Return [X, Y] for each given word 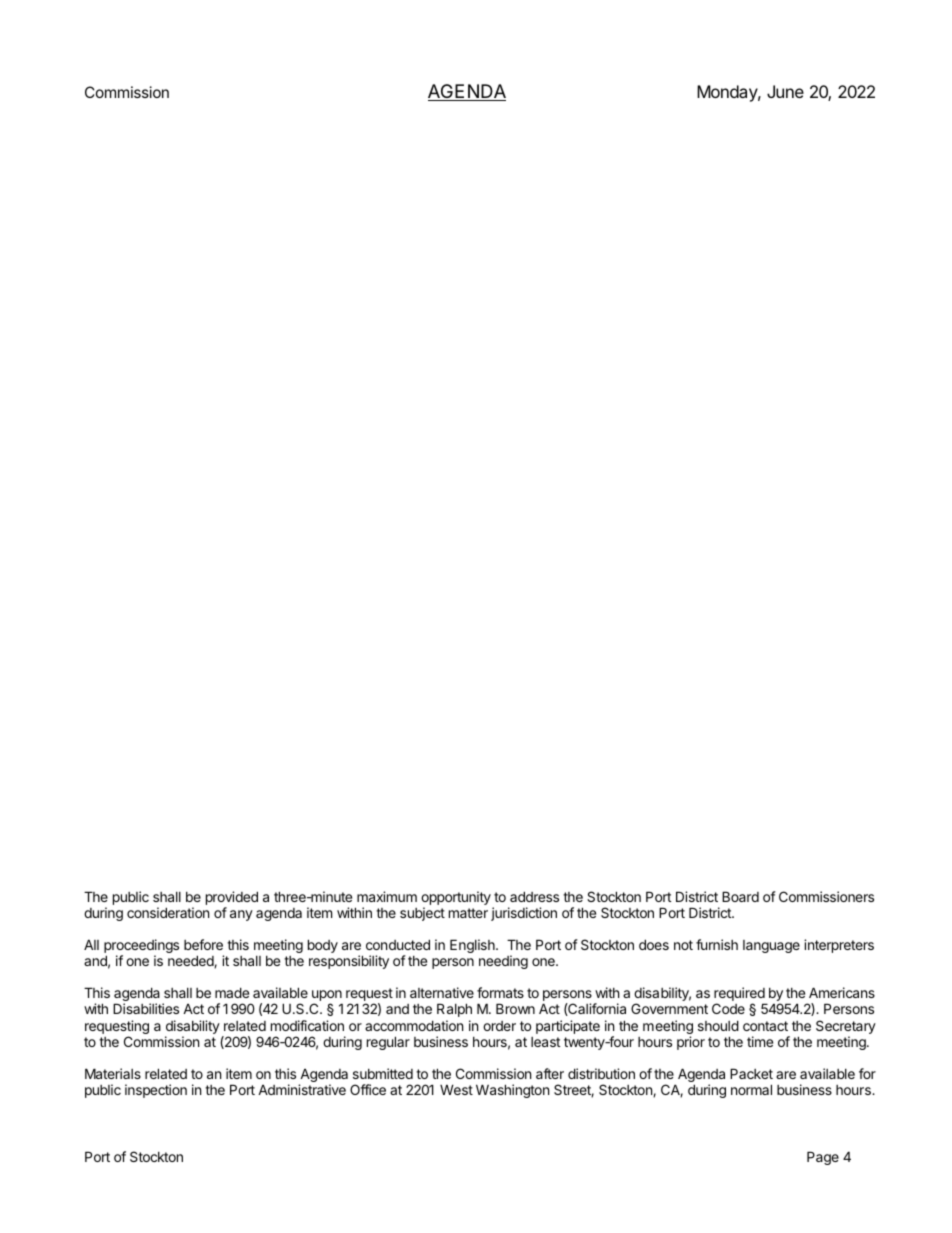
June [785, 91]
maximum [387, 896]
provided [232, 898]
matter [468, 913]
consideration [168, 912]
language [771, 946]
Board [740, 896]
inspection [156, 1091]
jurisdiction [524, 914]
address [534, 896]
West [456, 1090]
